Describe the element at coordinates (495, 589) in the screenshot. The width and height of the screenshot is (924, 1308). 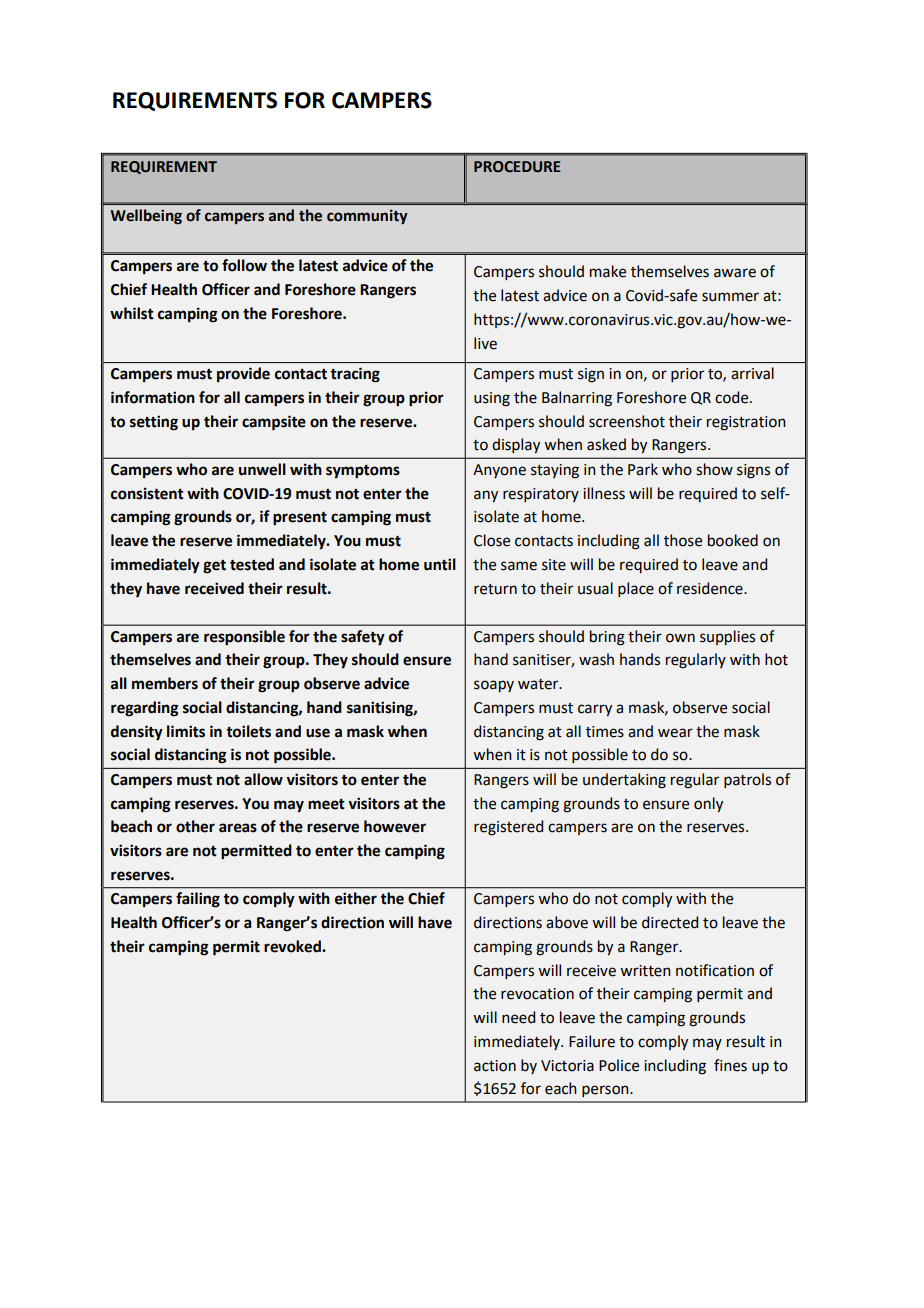
I see `return` at that location.
